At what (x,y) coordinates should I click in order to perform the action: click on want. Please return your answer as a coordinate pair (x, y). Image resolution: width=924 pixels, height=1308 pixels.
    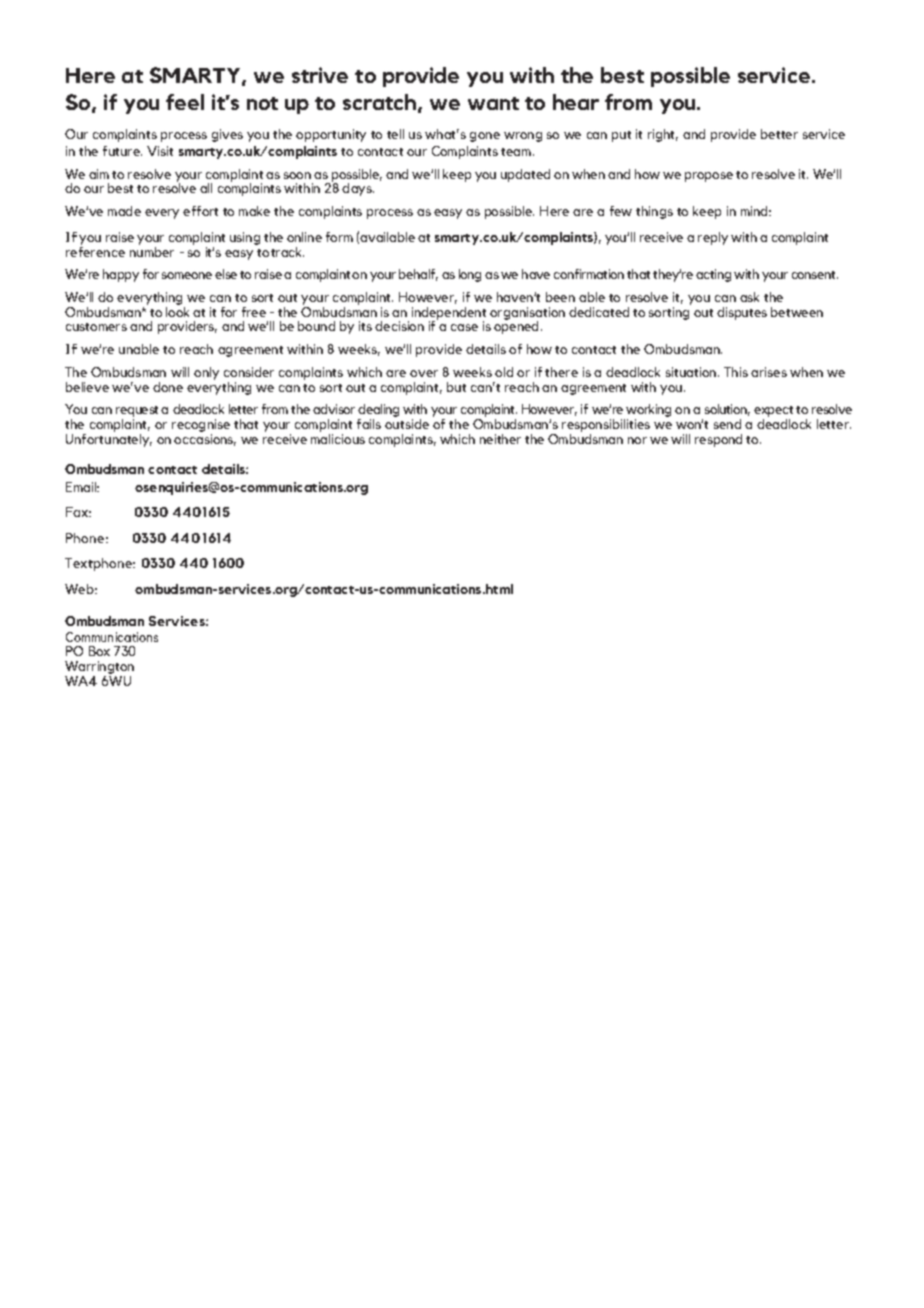
    Looking at the image, I should click on (493, 103).
